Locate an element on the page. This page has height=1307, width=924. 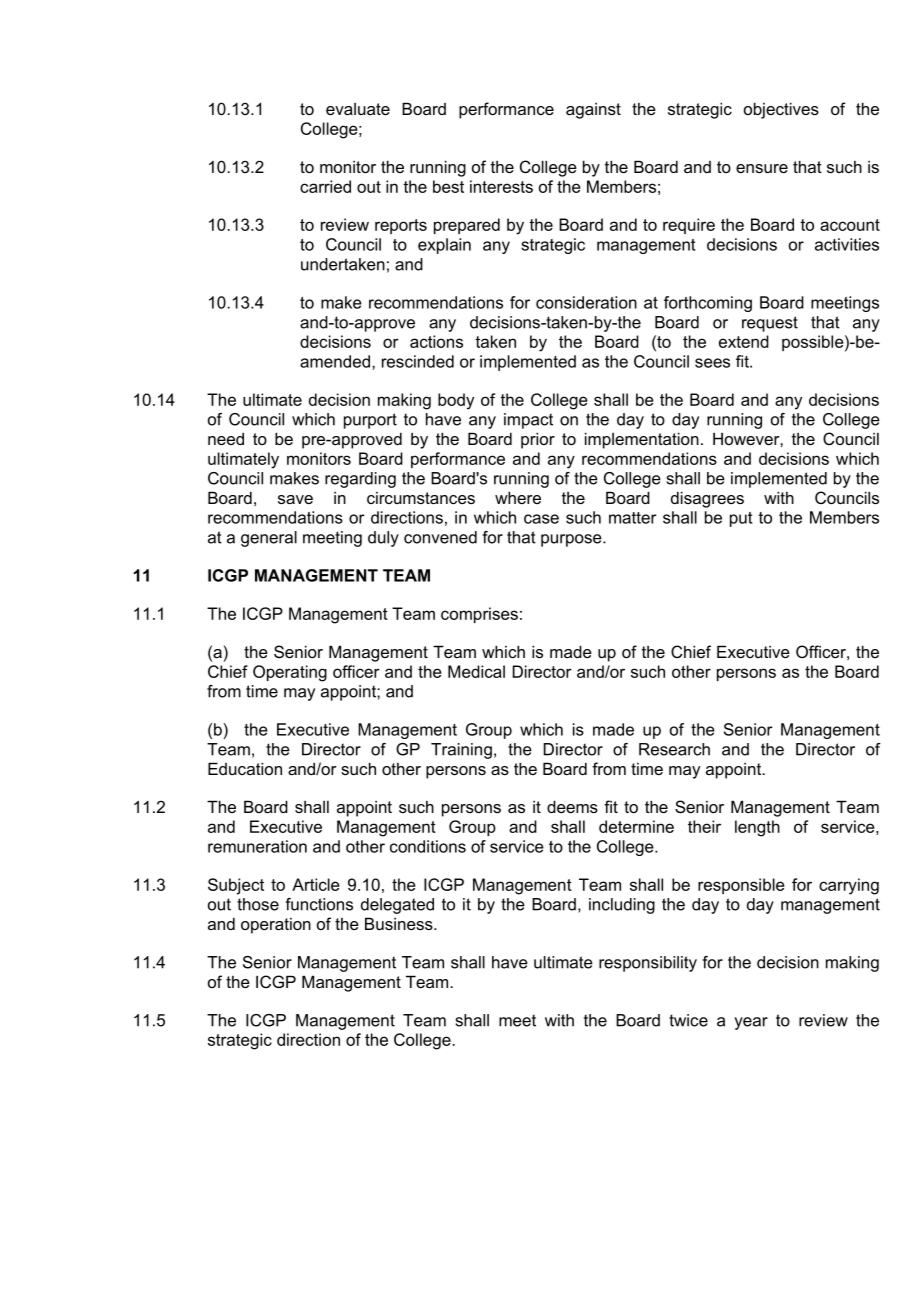
request is located at coordinates (770, 324).
